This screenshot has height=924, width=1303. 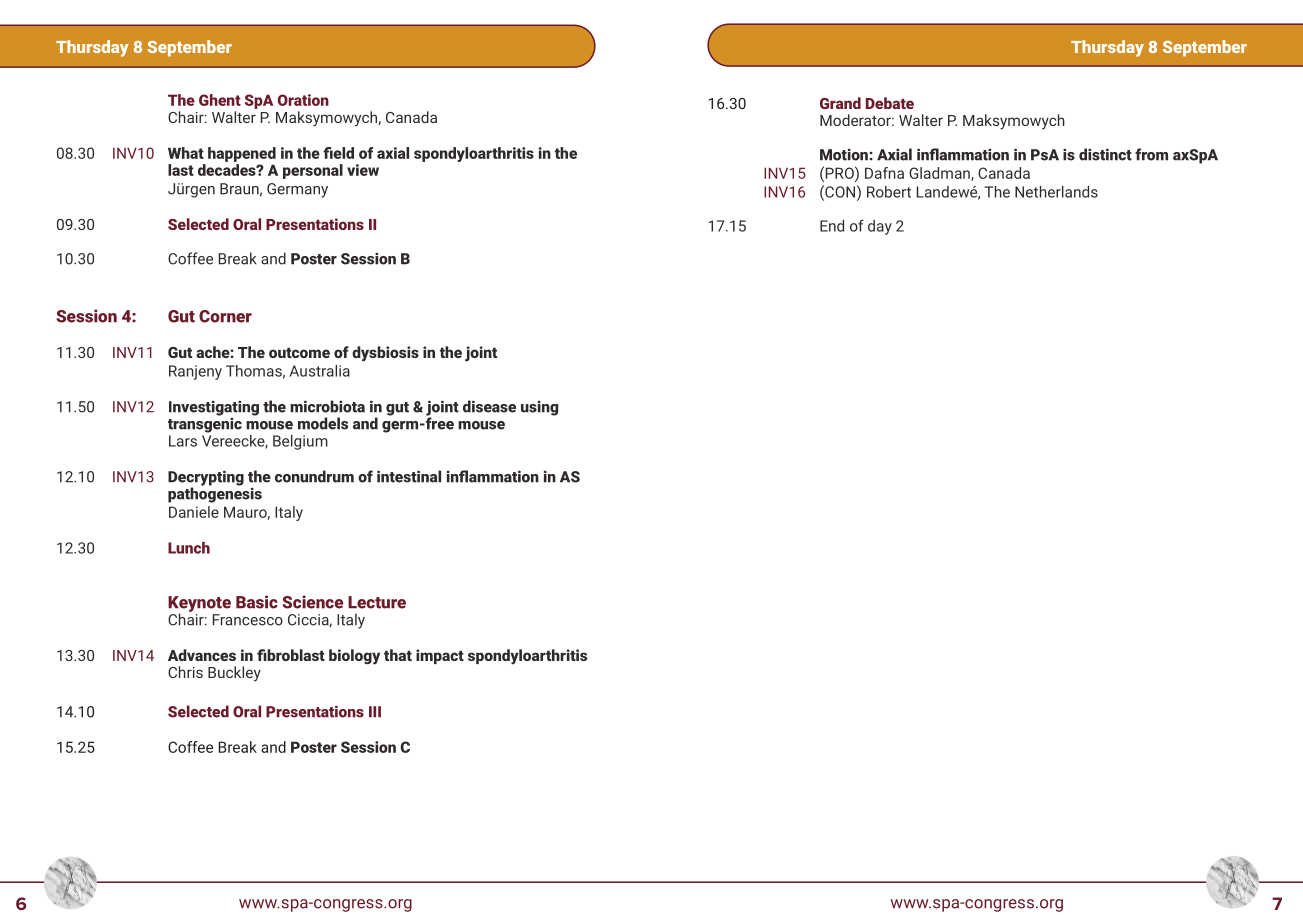 What do you see at coordinates (539, 408) in the screenshot?
I see `using` at bounding box center [539, 408].
